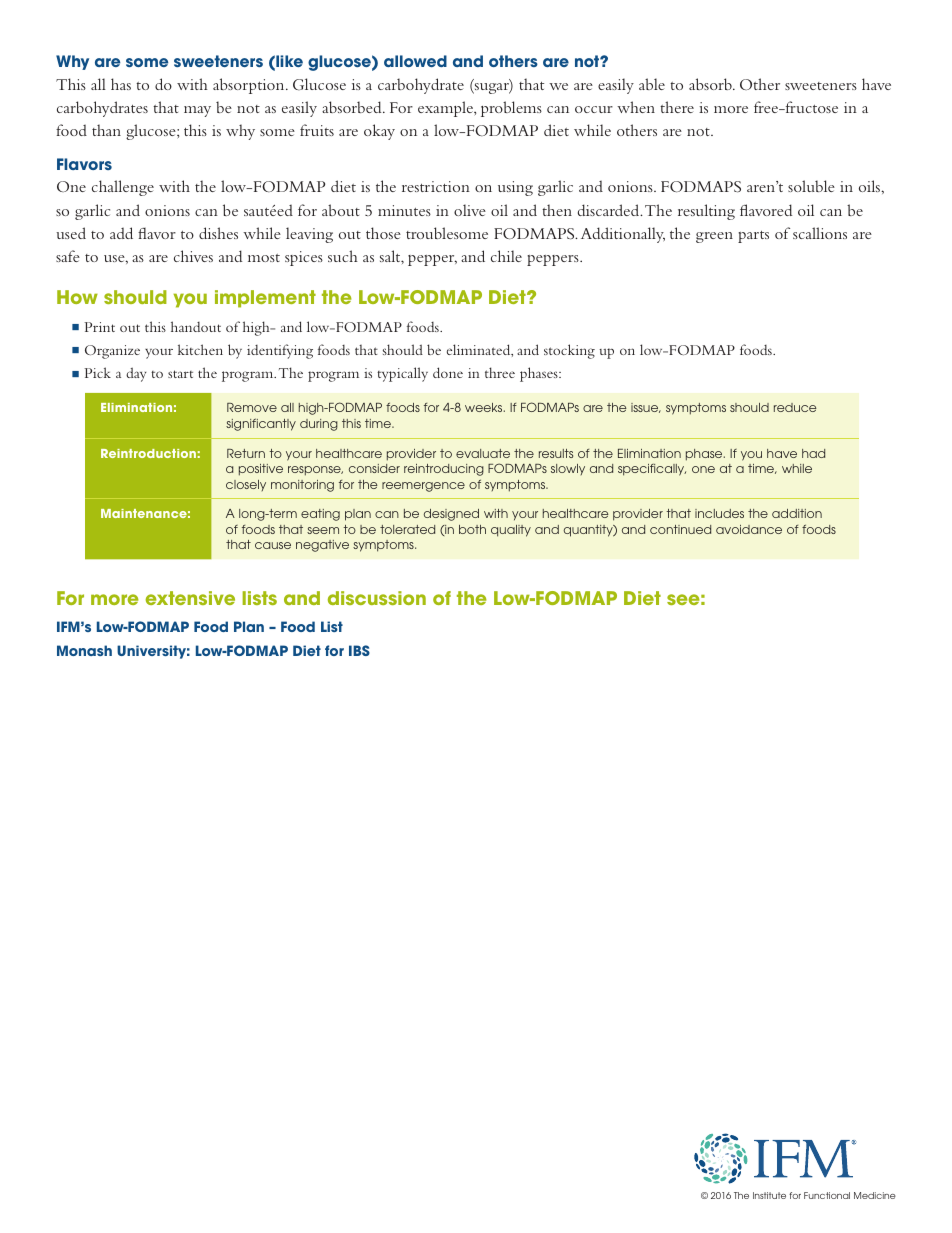 The image size is (952, 1233). I want to click on extensive, so click(190, 598).
